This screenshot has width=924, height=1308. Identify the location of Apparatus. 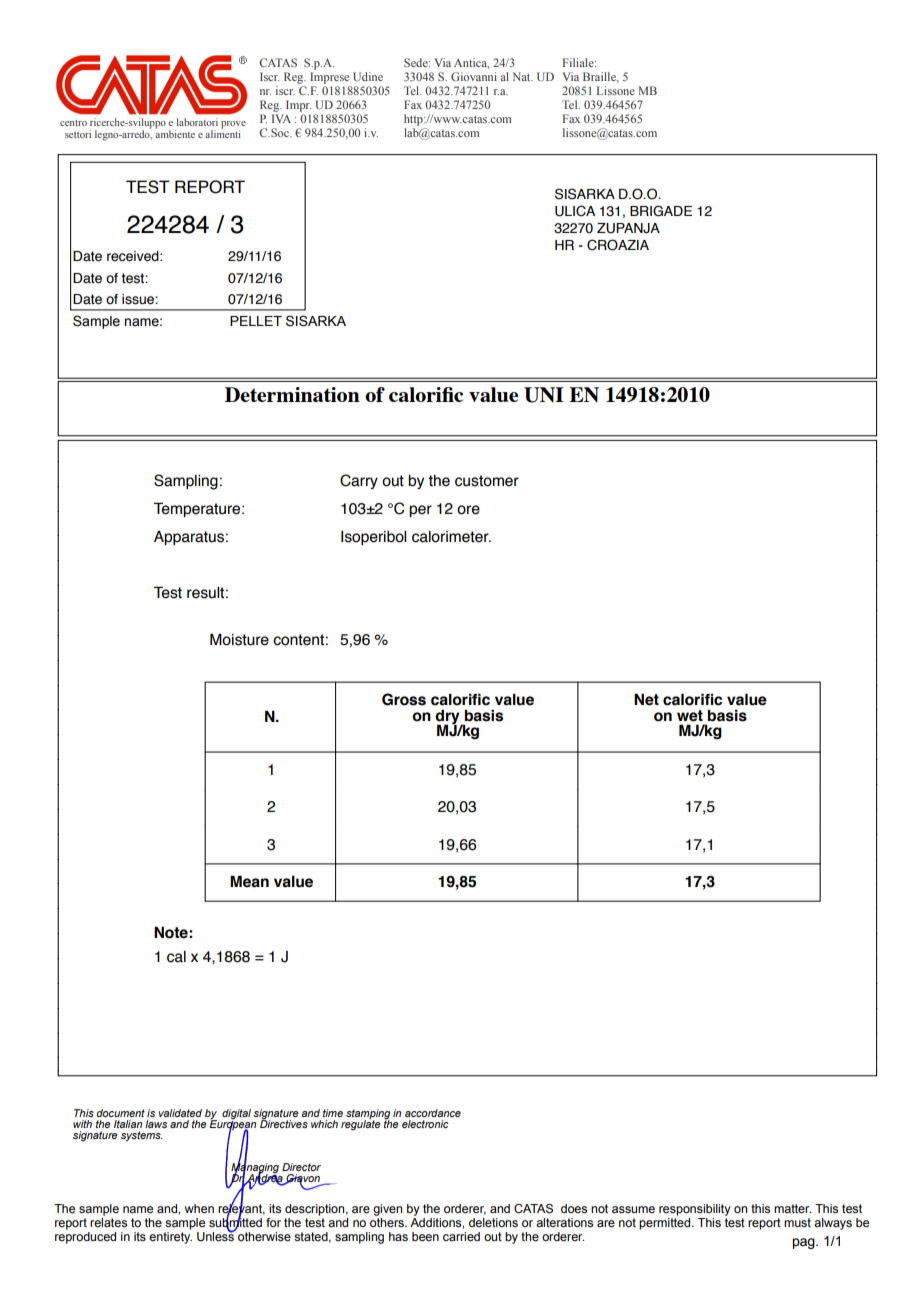
(189, 538).
